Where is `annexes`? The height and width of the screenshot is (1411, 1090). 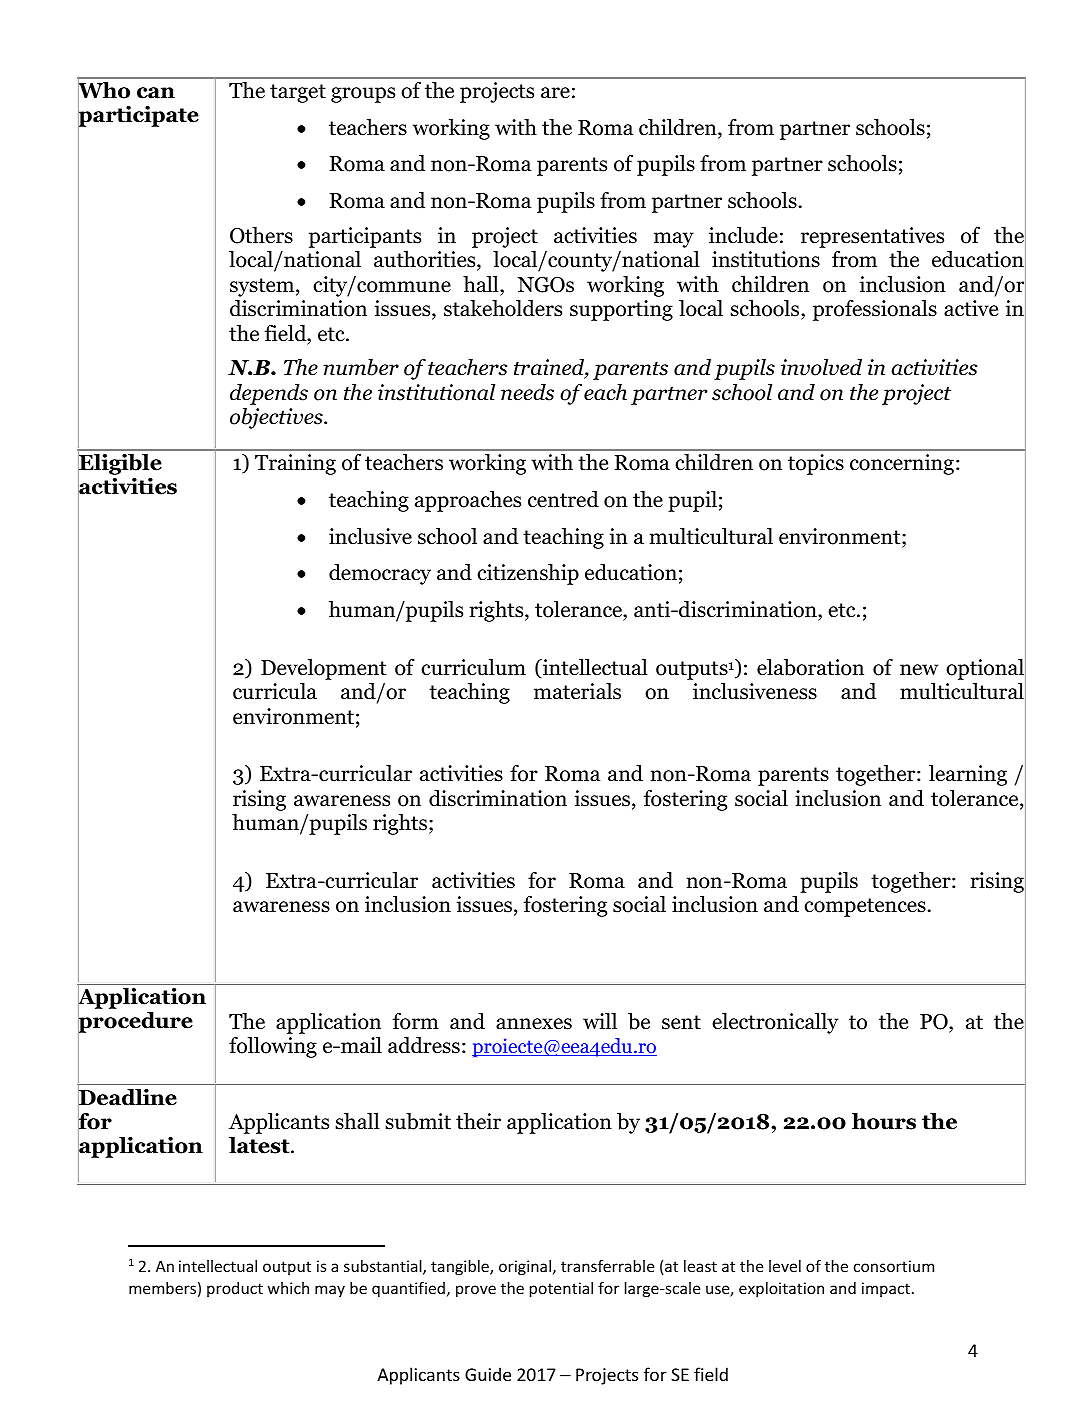 annexes is located at coordinates (534, 1024).
